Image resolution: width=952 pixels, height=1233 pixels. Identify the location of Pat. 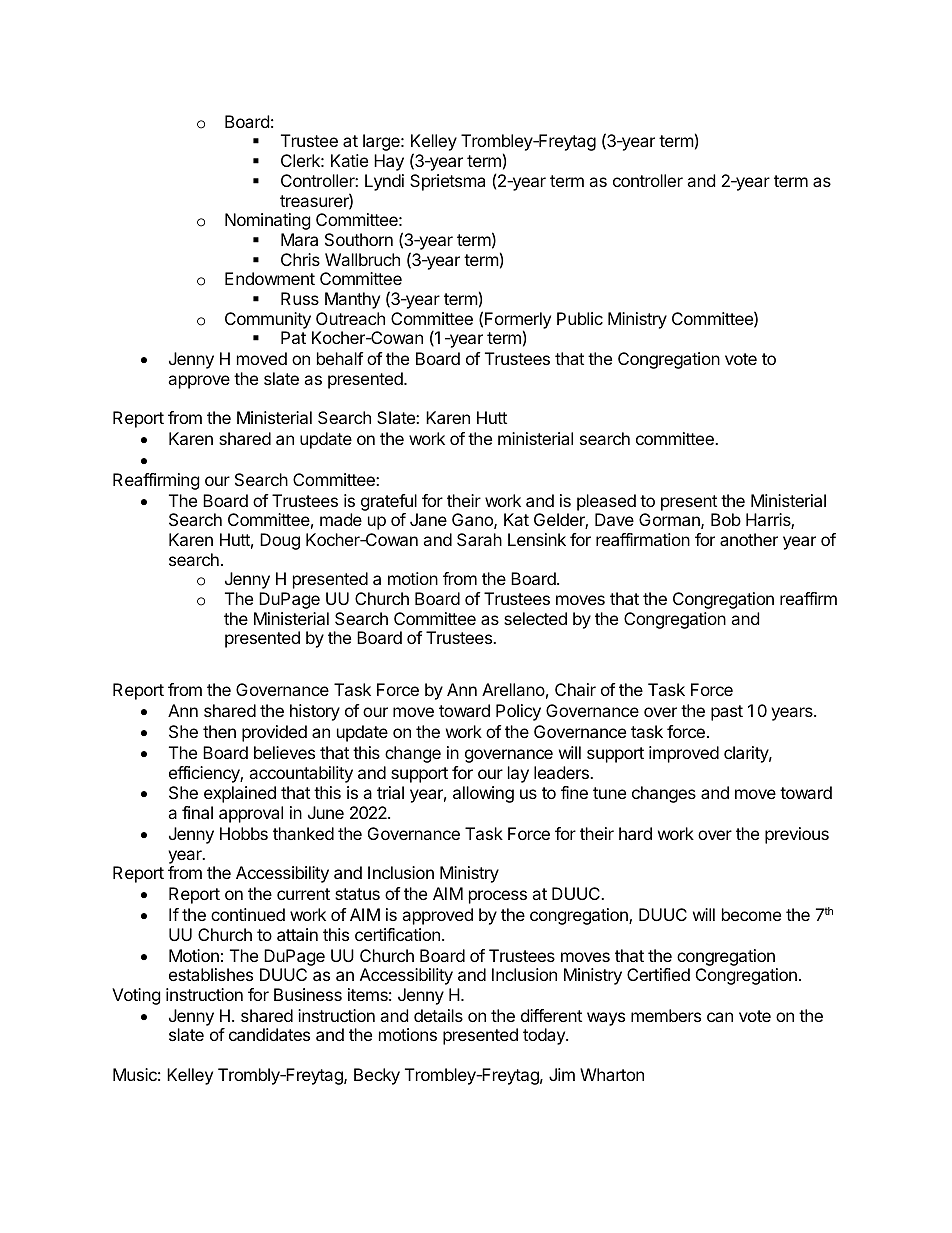
(293, 337).
